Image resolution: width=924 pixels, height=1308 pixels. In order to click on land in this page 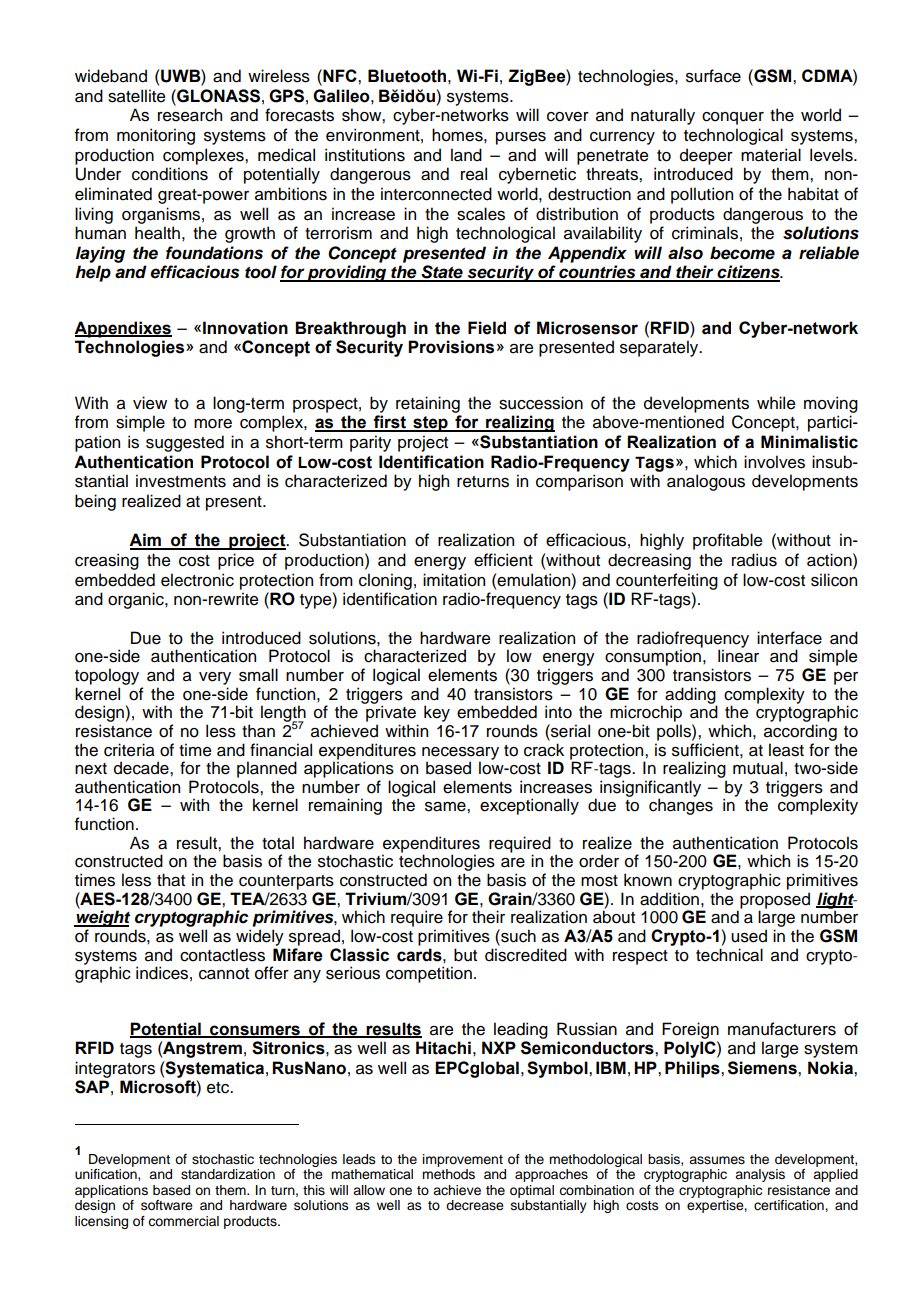, I will do `click(466, 155)`.
